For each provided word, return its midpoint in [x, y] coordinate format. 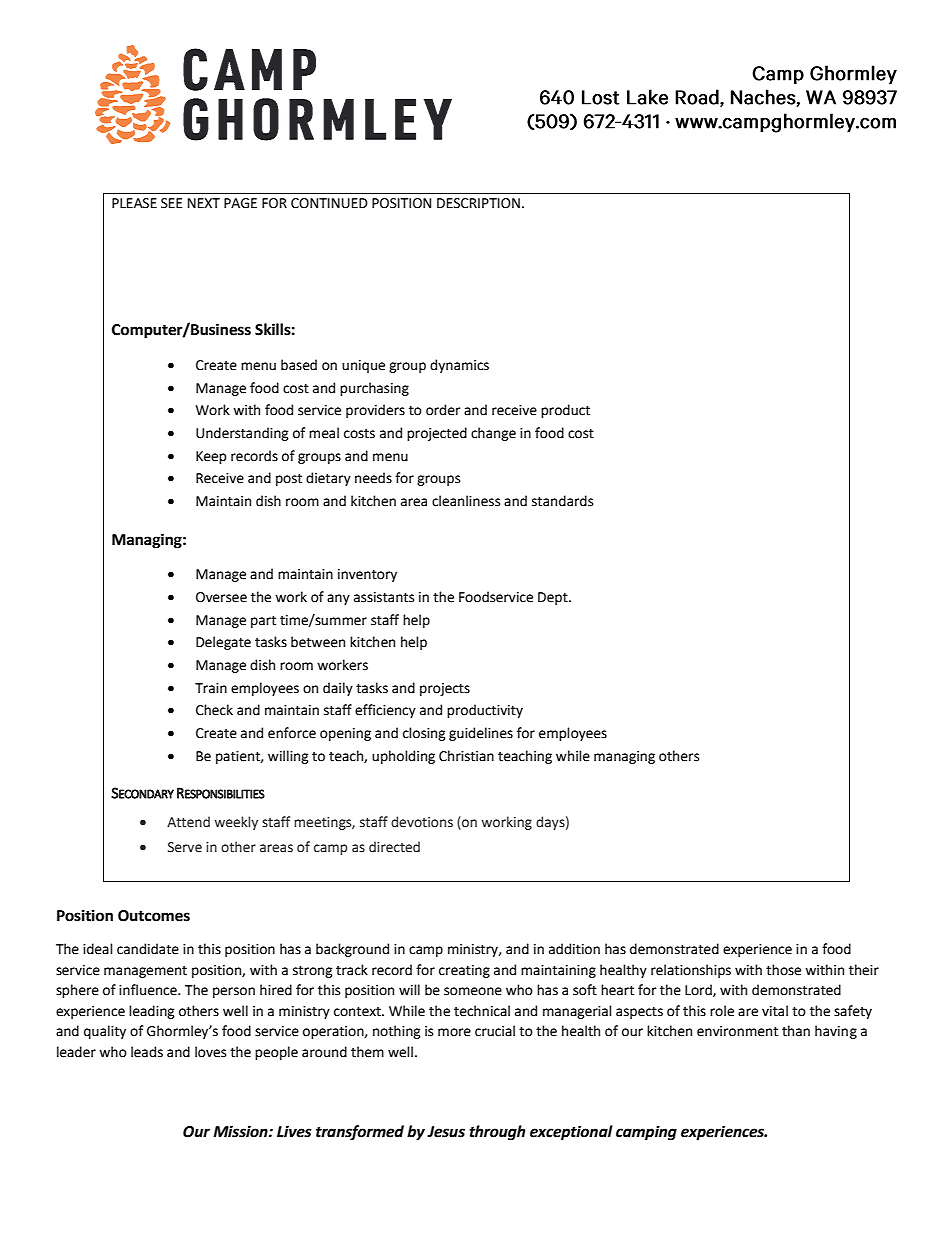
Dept [554, 598]
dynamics [459, 366]
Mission [241, 1131]
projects [445, 689]
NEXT [204, 203]
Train [211, 688]
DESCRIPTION [478, 203]
